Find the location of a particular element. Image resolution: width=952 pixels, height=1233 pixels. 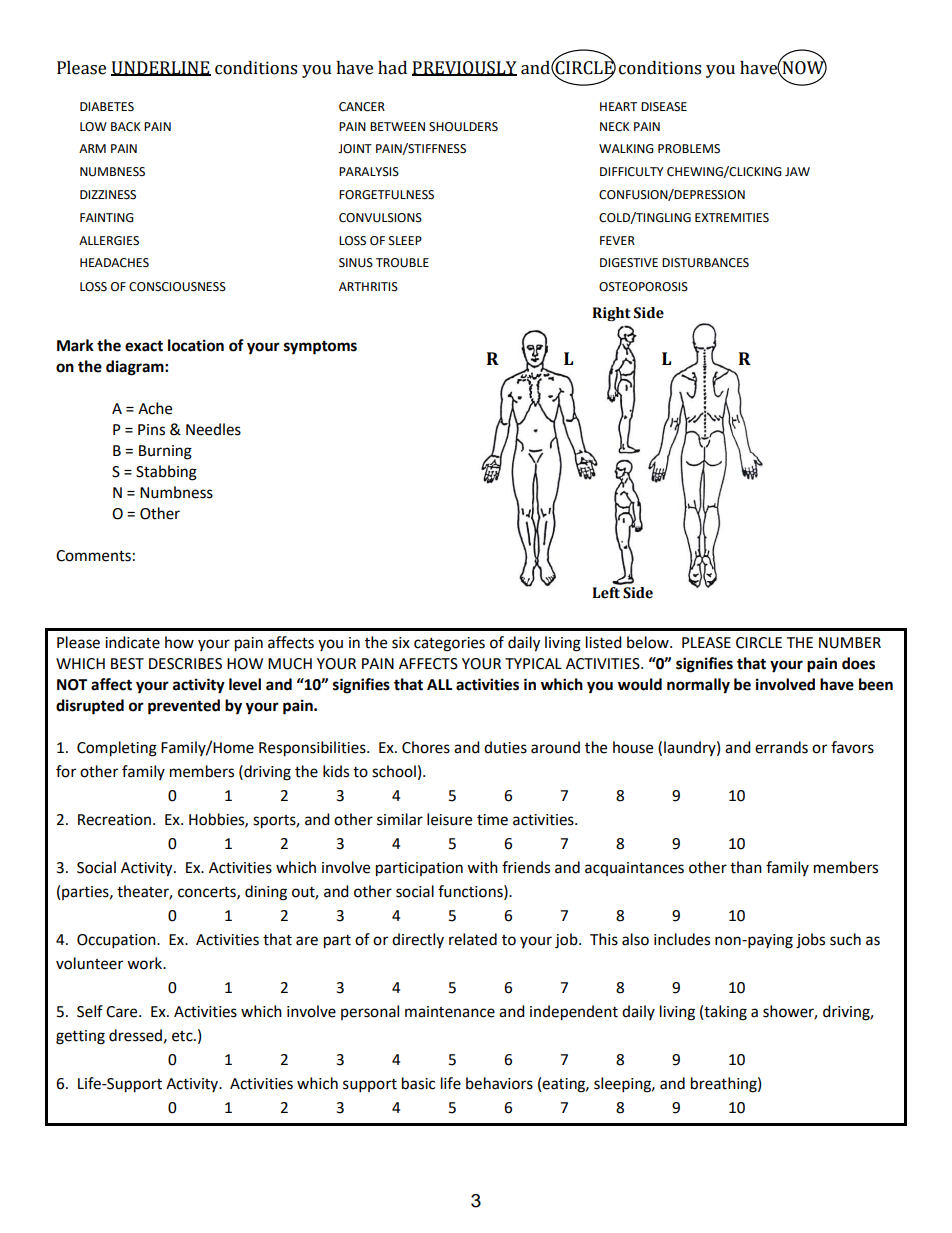

SHOULDERS is located at coordinates (463, 127).
